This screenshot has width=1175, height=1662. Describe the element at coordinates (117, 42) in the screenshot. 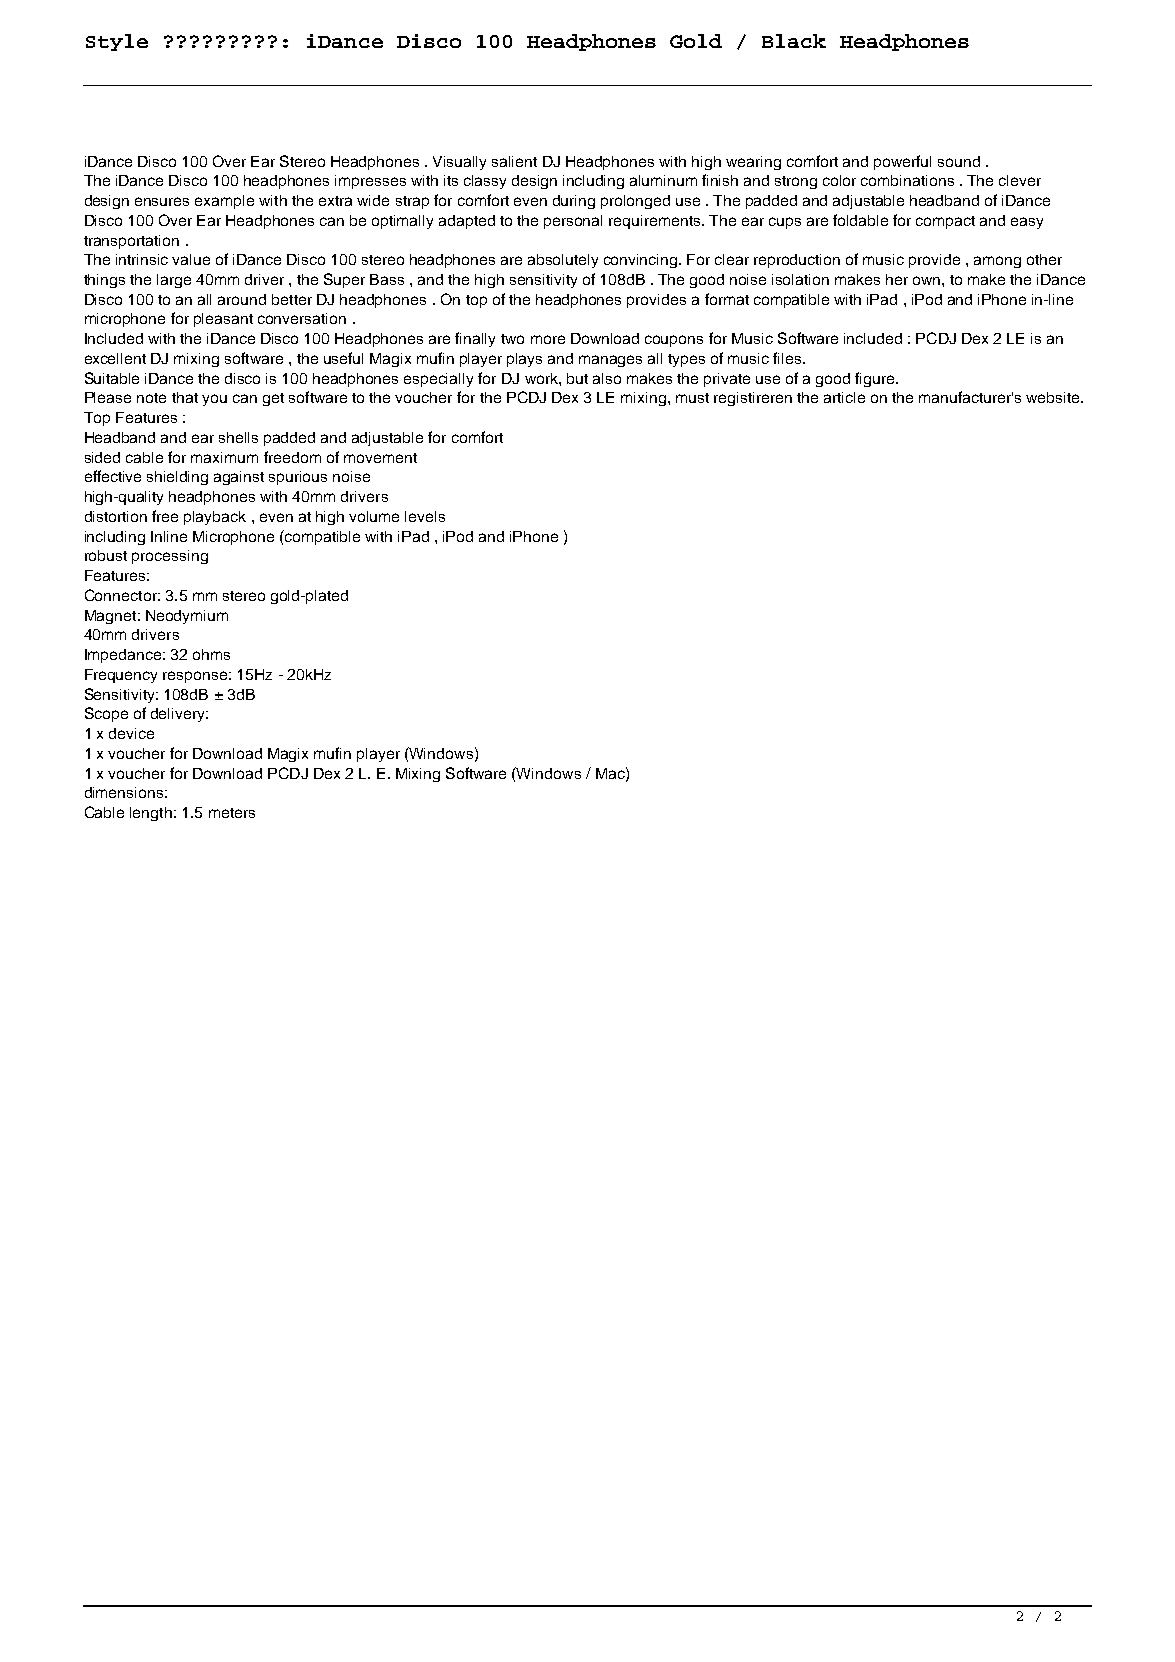

I see `Style` at that location.
